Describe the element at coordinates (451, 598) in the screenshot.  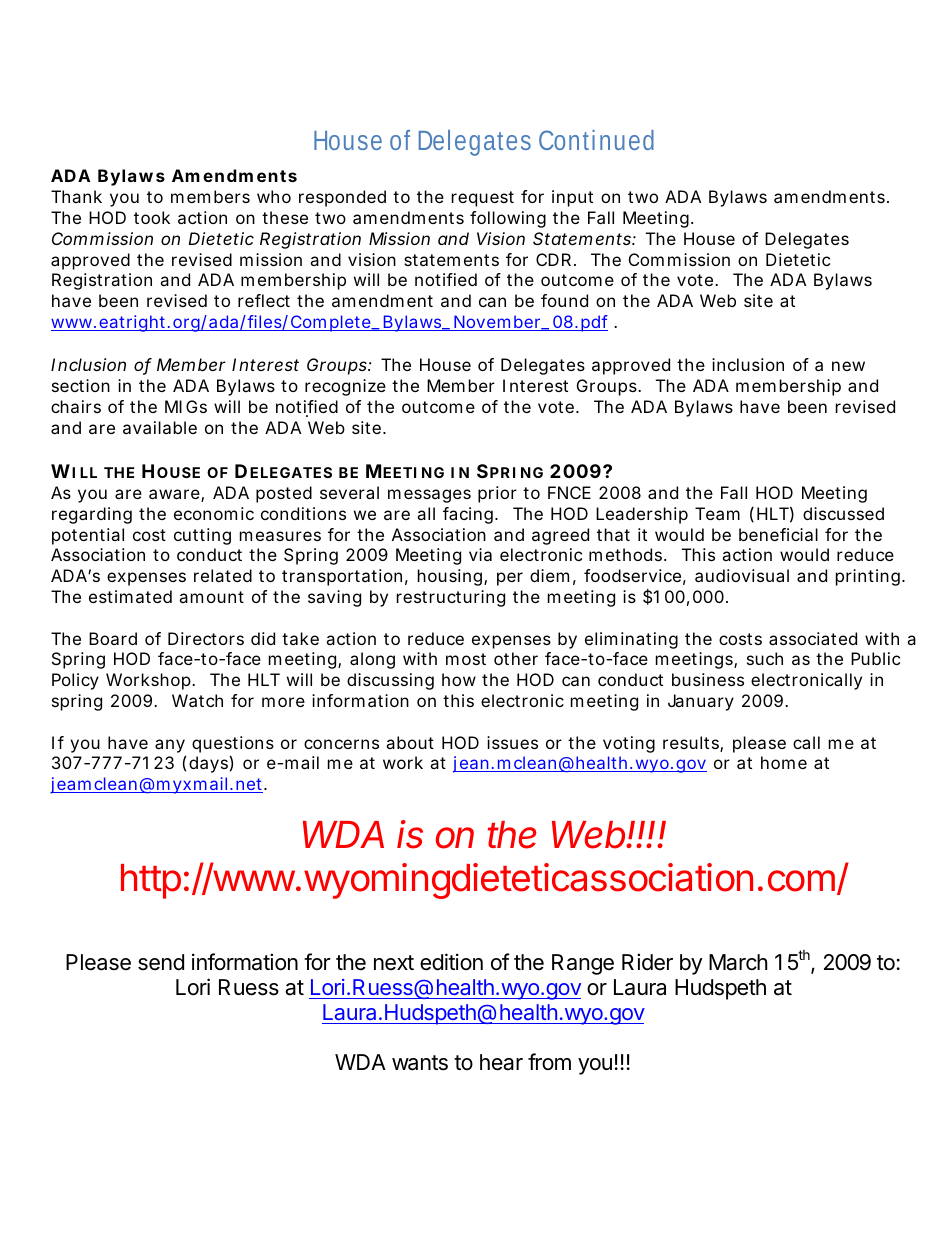
I see `restructuring` at that location.
